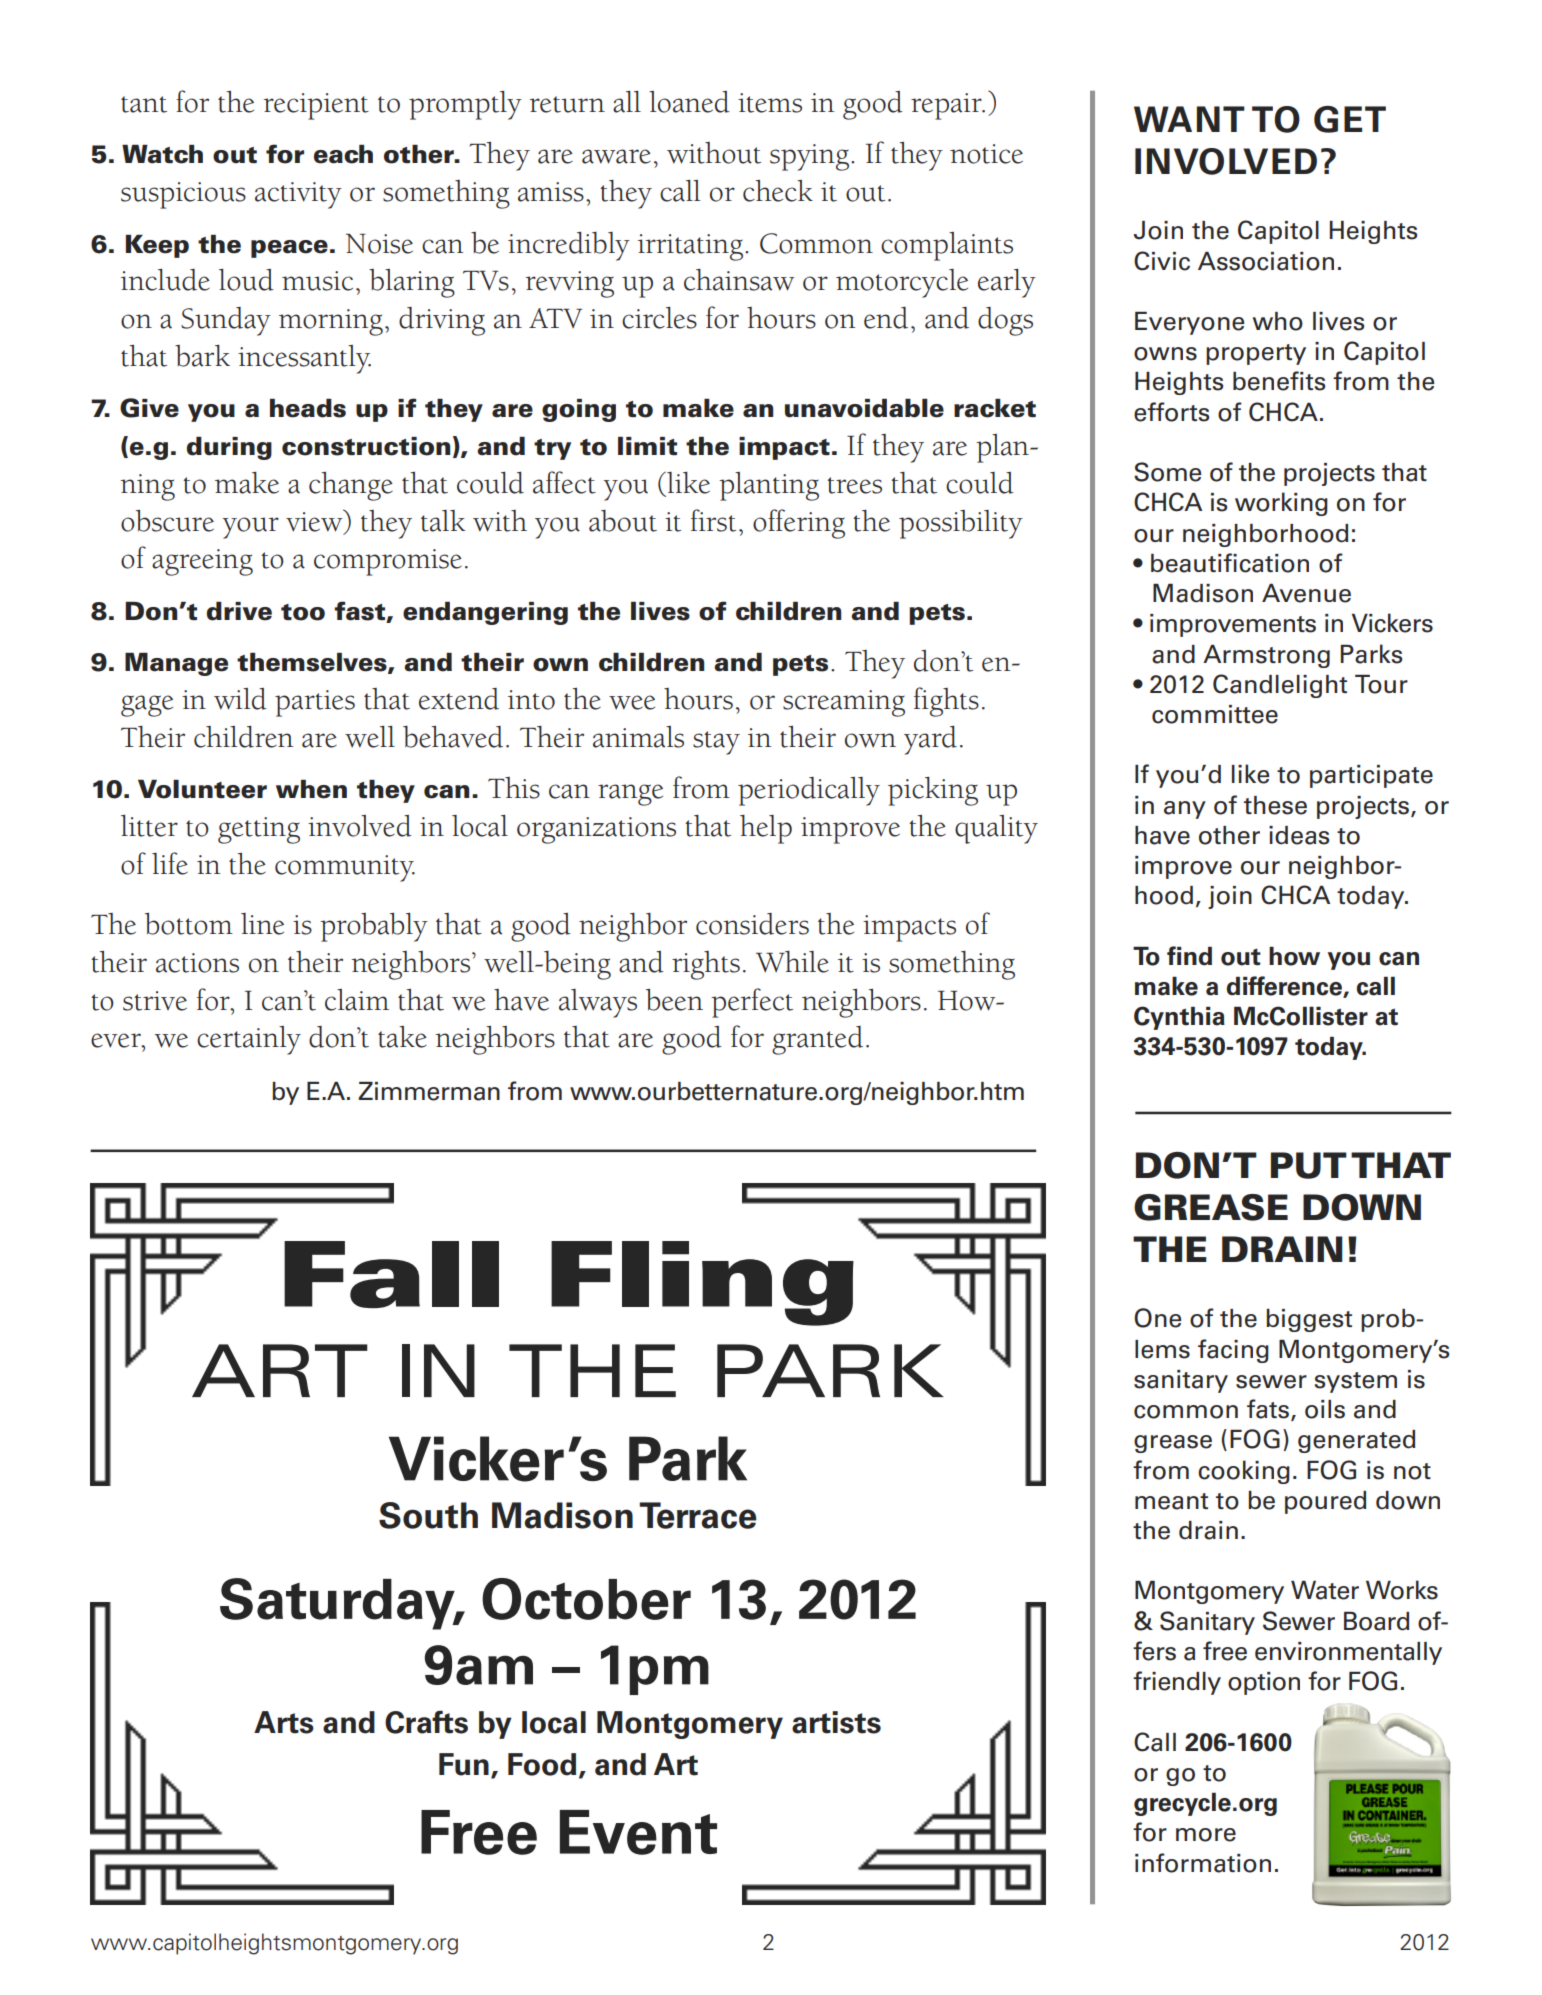 The height and width of the screenshot is (1995, 1542). I want to click on claim, so click(357, 1000).
